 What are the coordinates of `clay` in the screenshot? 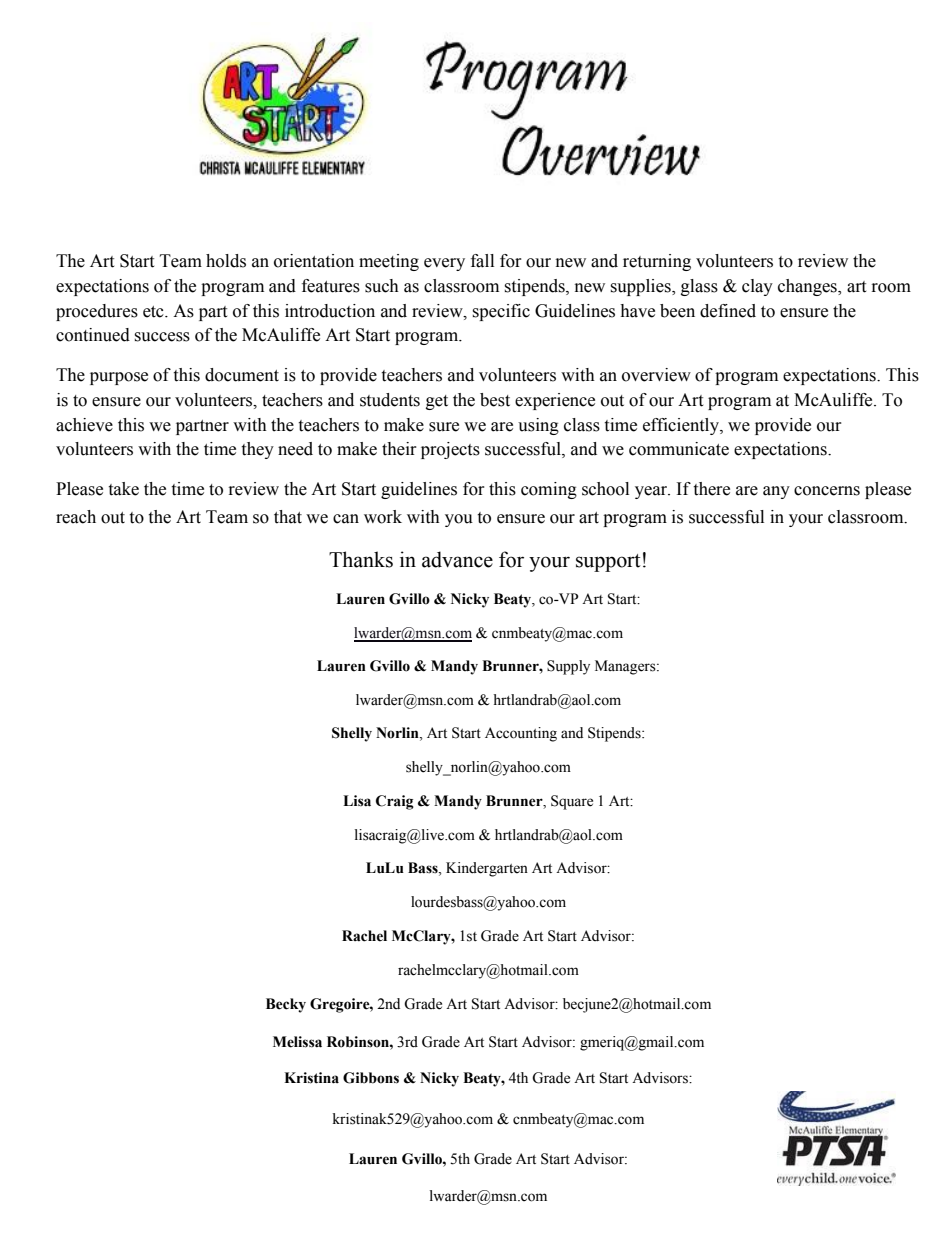 It's located at (757, 287).
